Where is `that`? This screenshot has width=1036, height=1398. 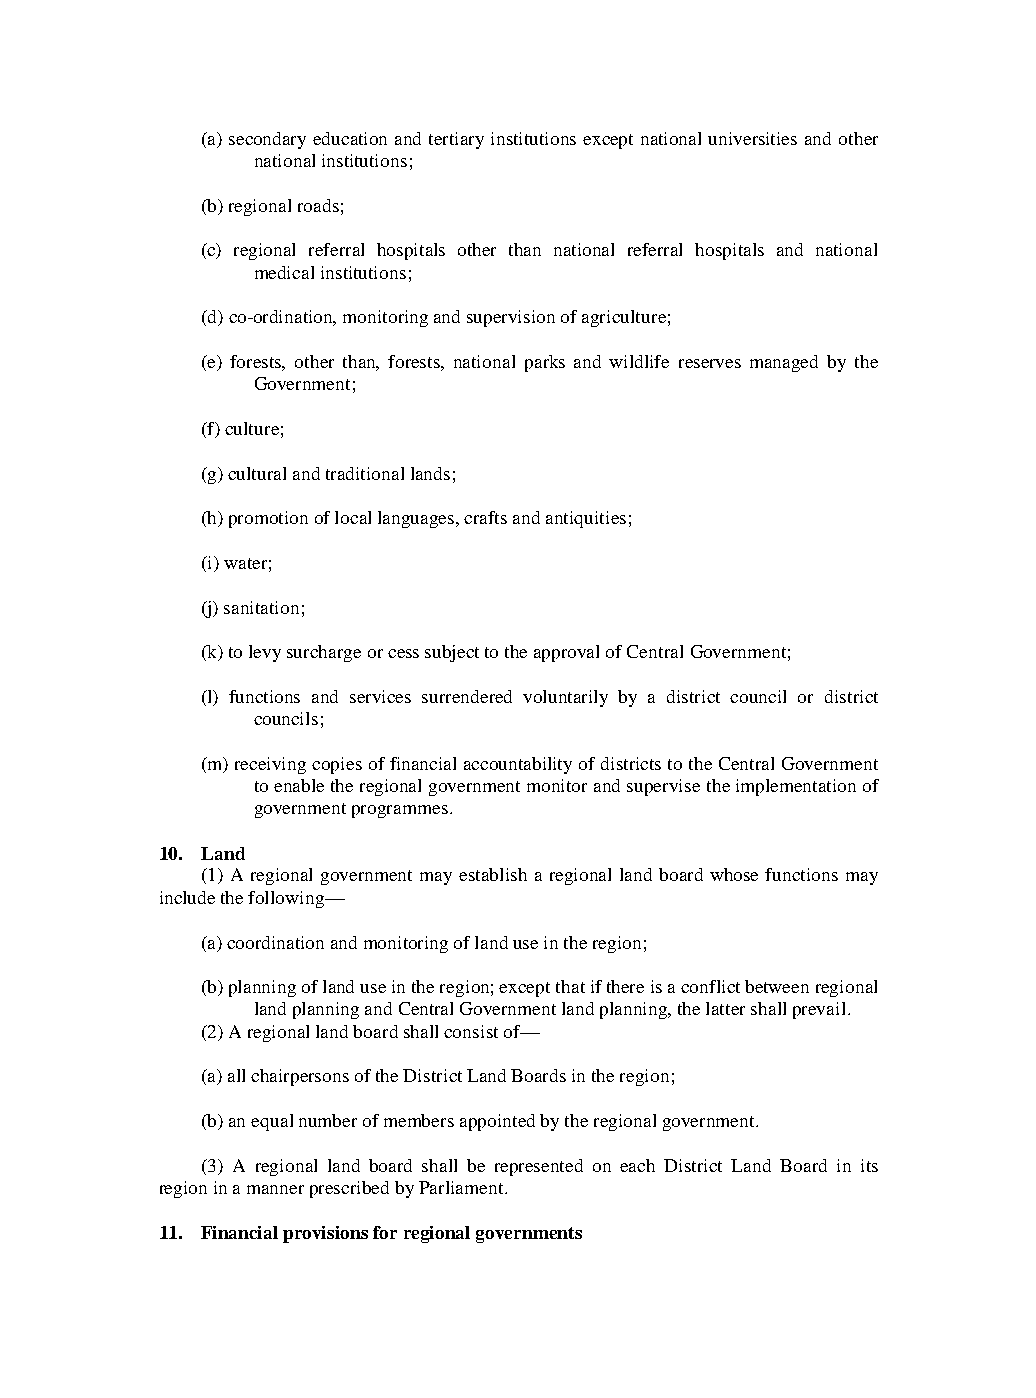 that is located at coordinates (570, 986).
